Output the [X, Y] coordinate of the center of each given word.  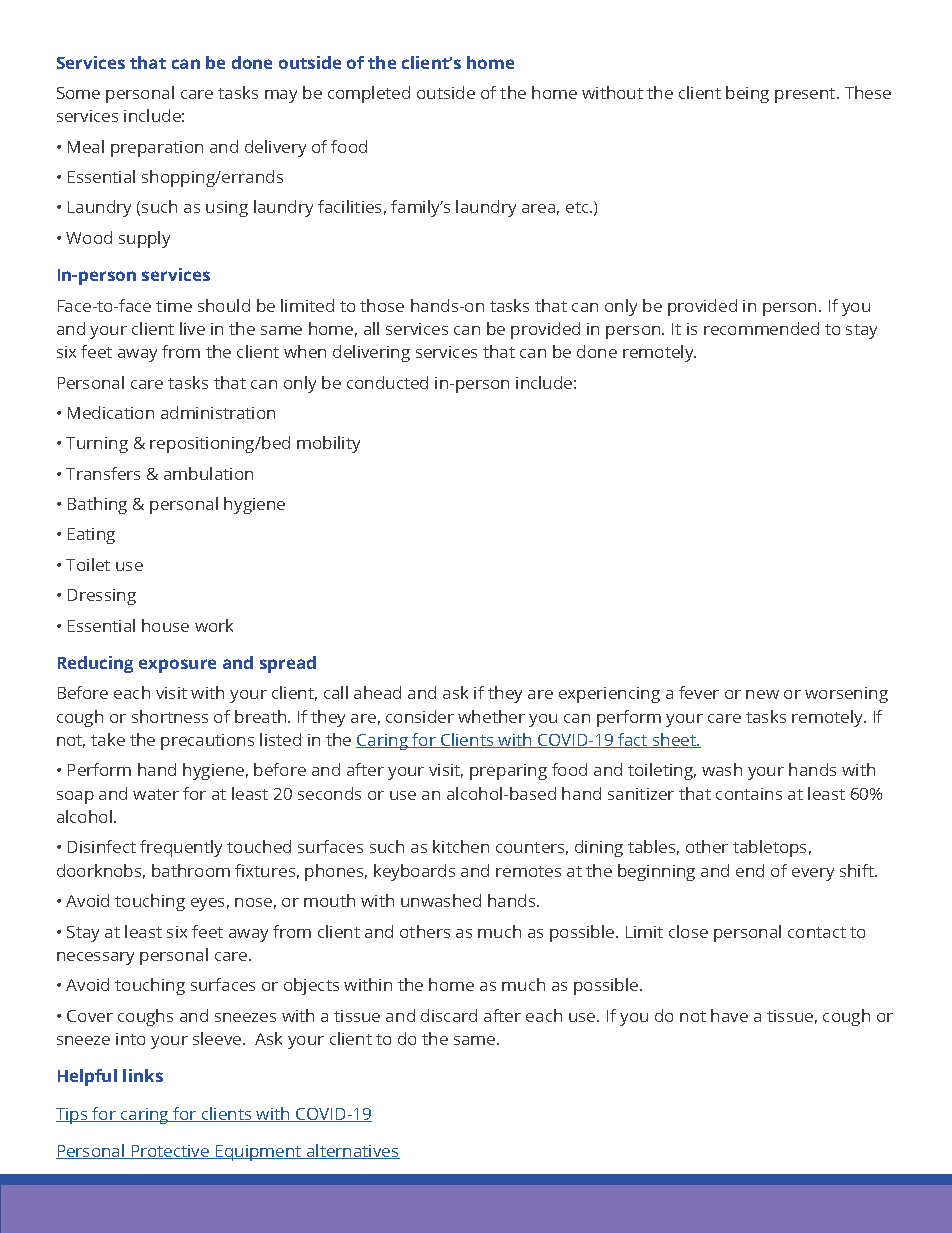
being [747, 94]
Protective [170, 1152]
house [165, 625]
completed [369, 94]
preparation [157, 149]
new [762, 694]
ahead [377, 692]
